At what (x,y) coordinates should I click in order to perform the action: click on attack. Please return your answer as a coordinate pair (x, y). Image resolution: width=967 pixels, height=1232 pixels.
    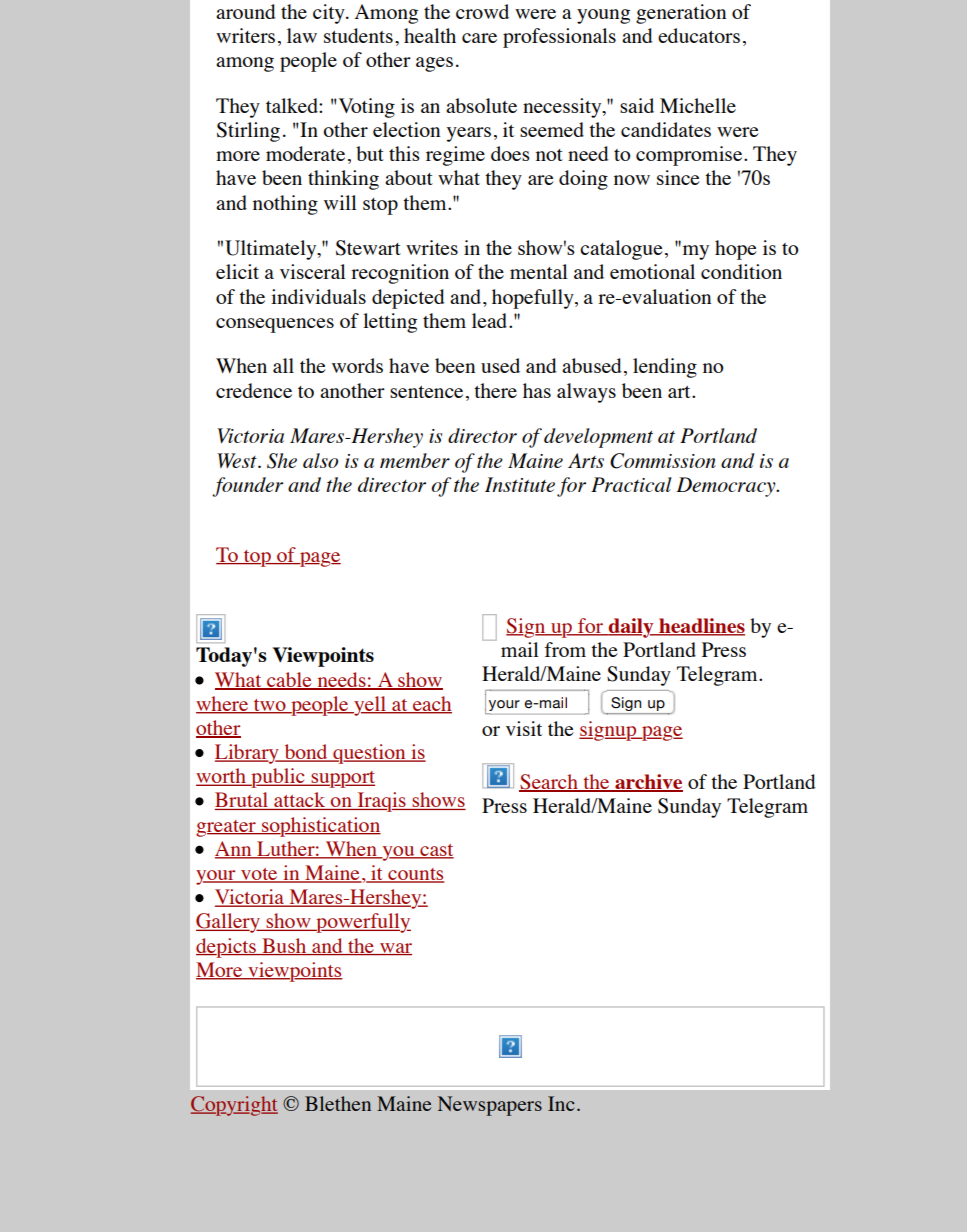
    Looking at the image, I should click on (300, 801).
